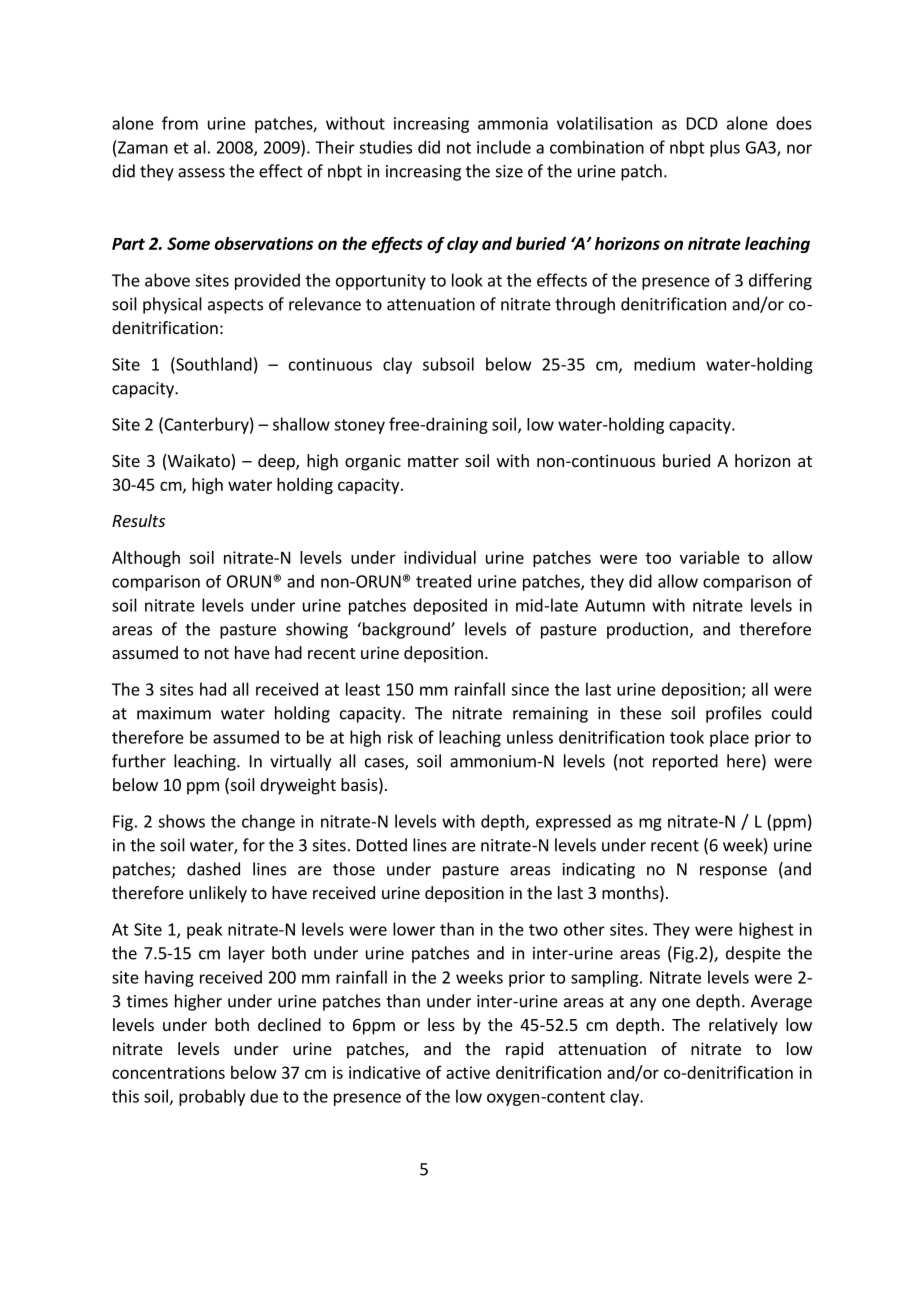 The width and height of the screenshot is (924, 1308). Describe the element at coordinates (685, 762) in the screenshot. I see `reported` at that location.
